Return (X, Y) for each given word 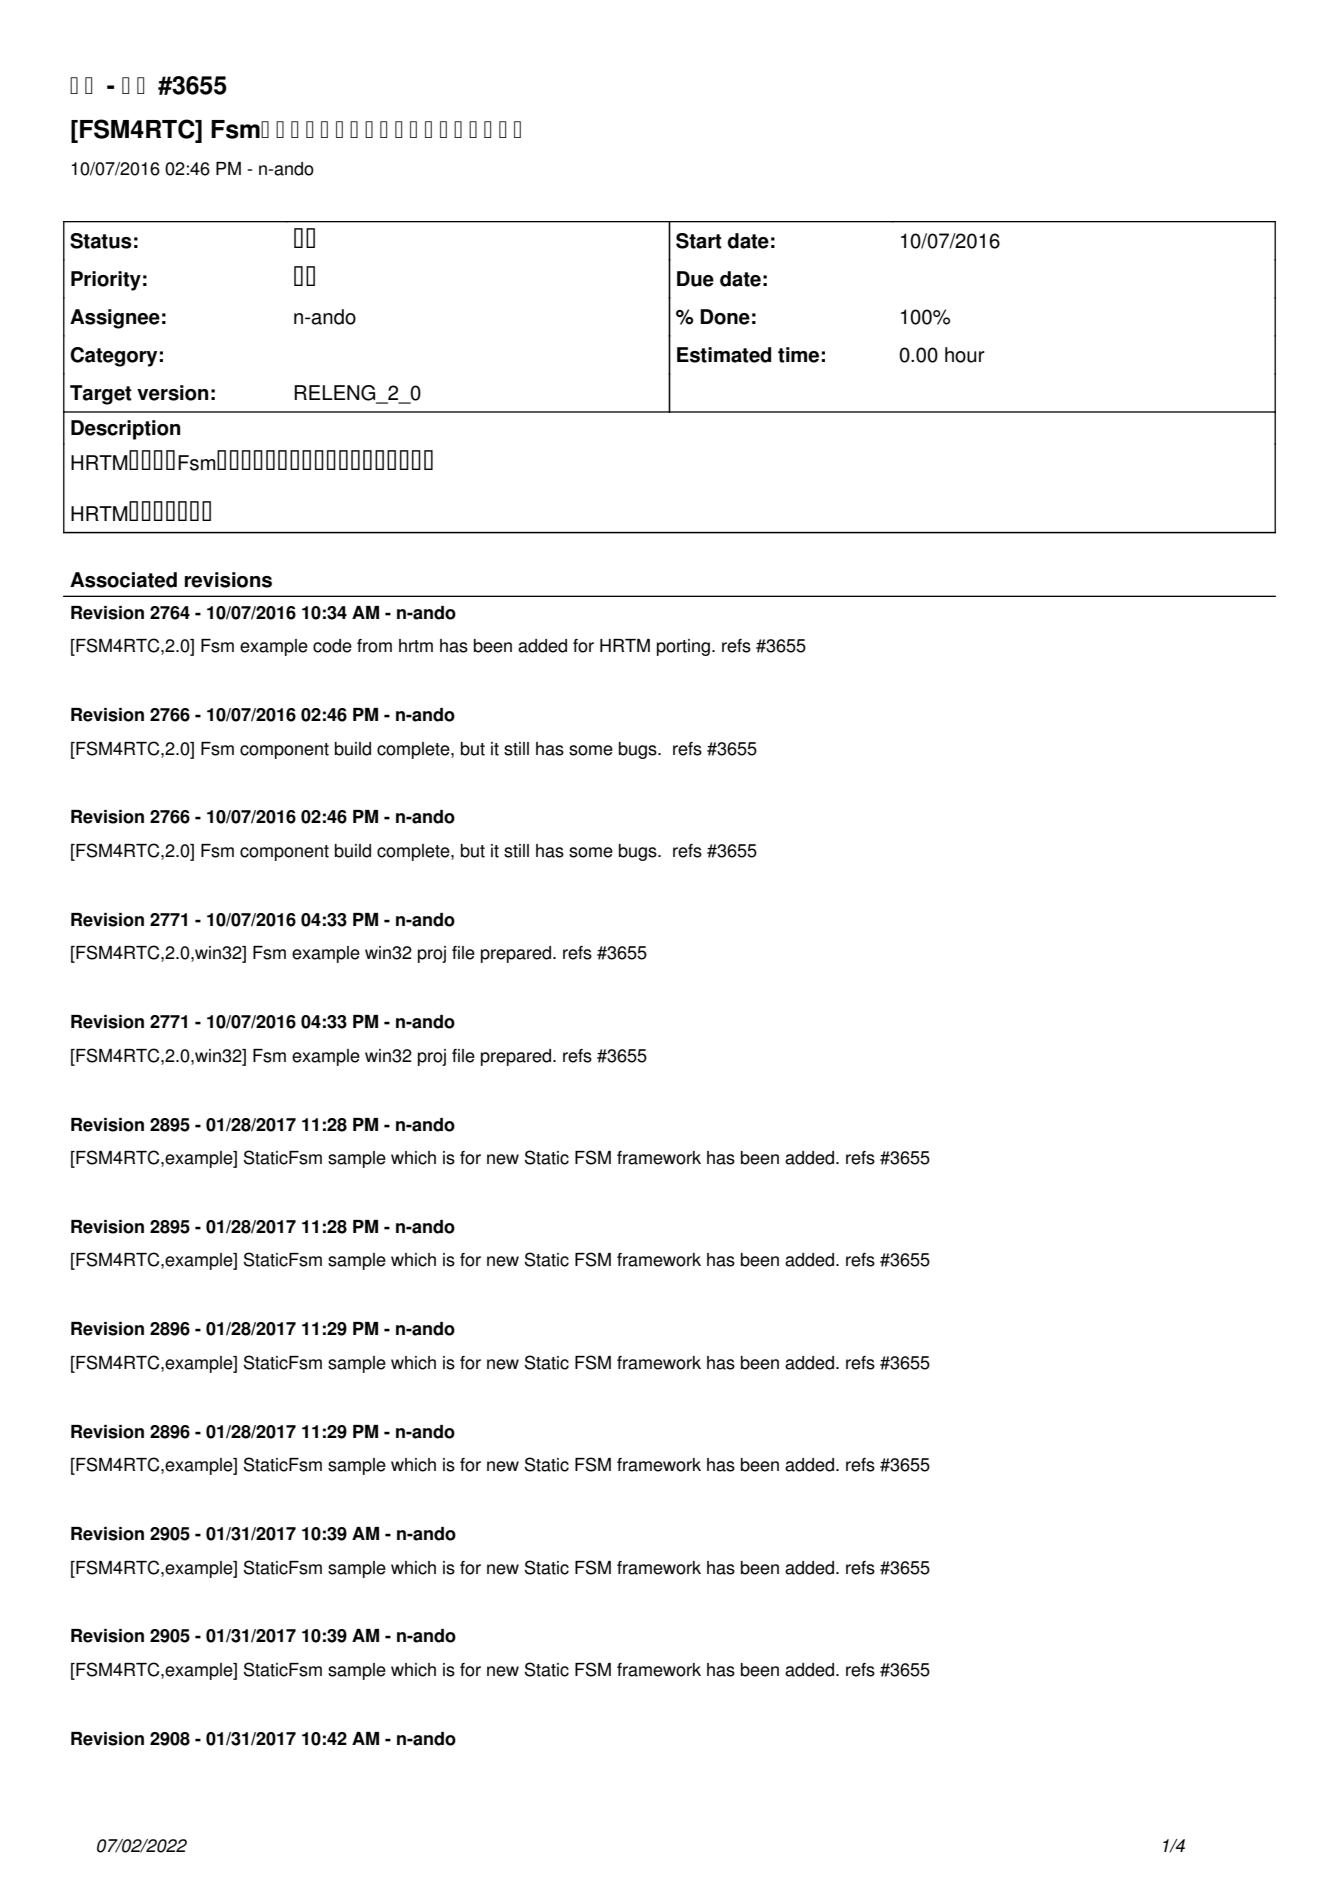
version (172, 393)
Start (699, 241)
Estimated (724, 355)
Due (695, 279)
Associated (123, 580)
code (332, 646)
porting (683, 647)
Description (125, 430)
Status (101, 241)
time (798, 355)
